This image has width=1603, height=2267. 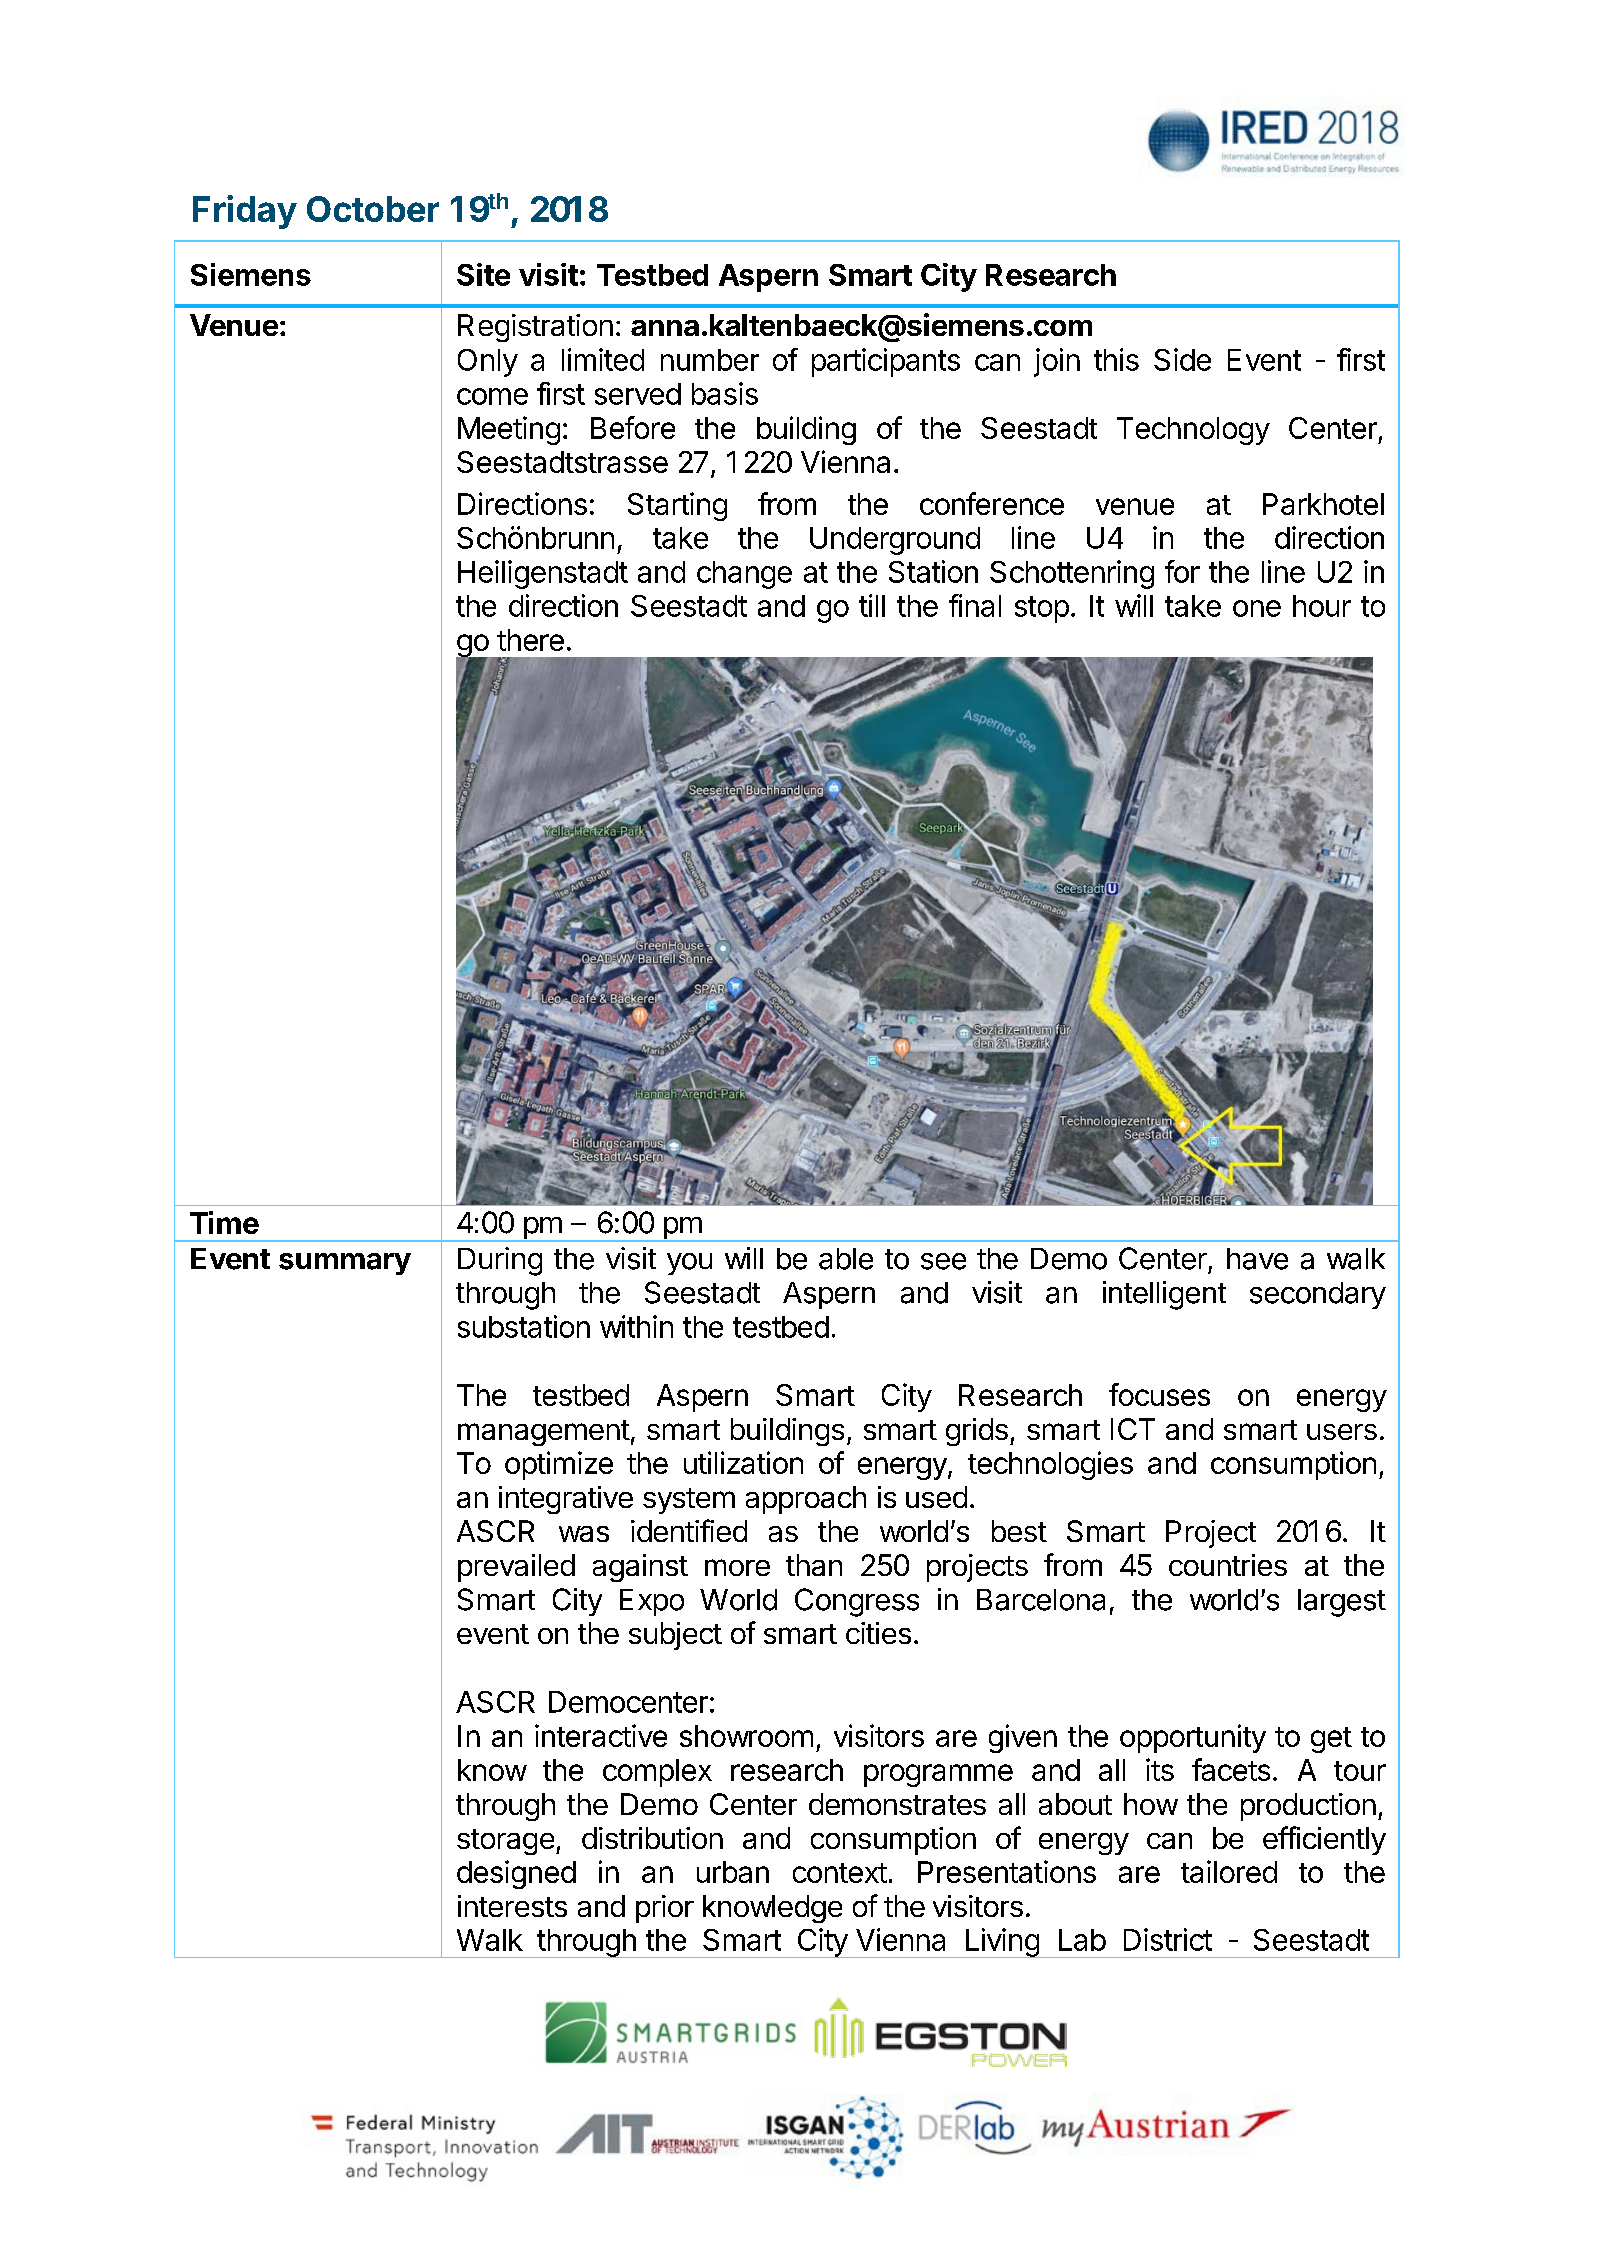 I want to click on interests, so click(x=512, y=1906).
